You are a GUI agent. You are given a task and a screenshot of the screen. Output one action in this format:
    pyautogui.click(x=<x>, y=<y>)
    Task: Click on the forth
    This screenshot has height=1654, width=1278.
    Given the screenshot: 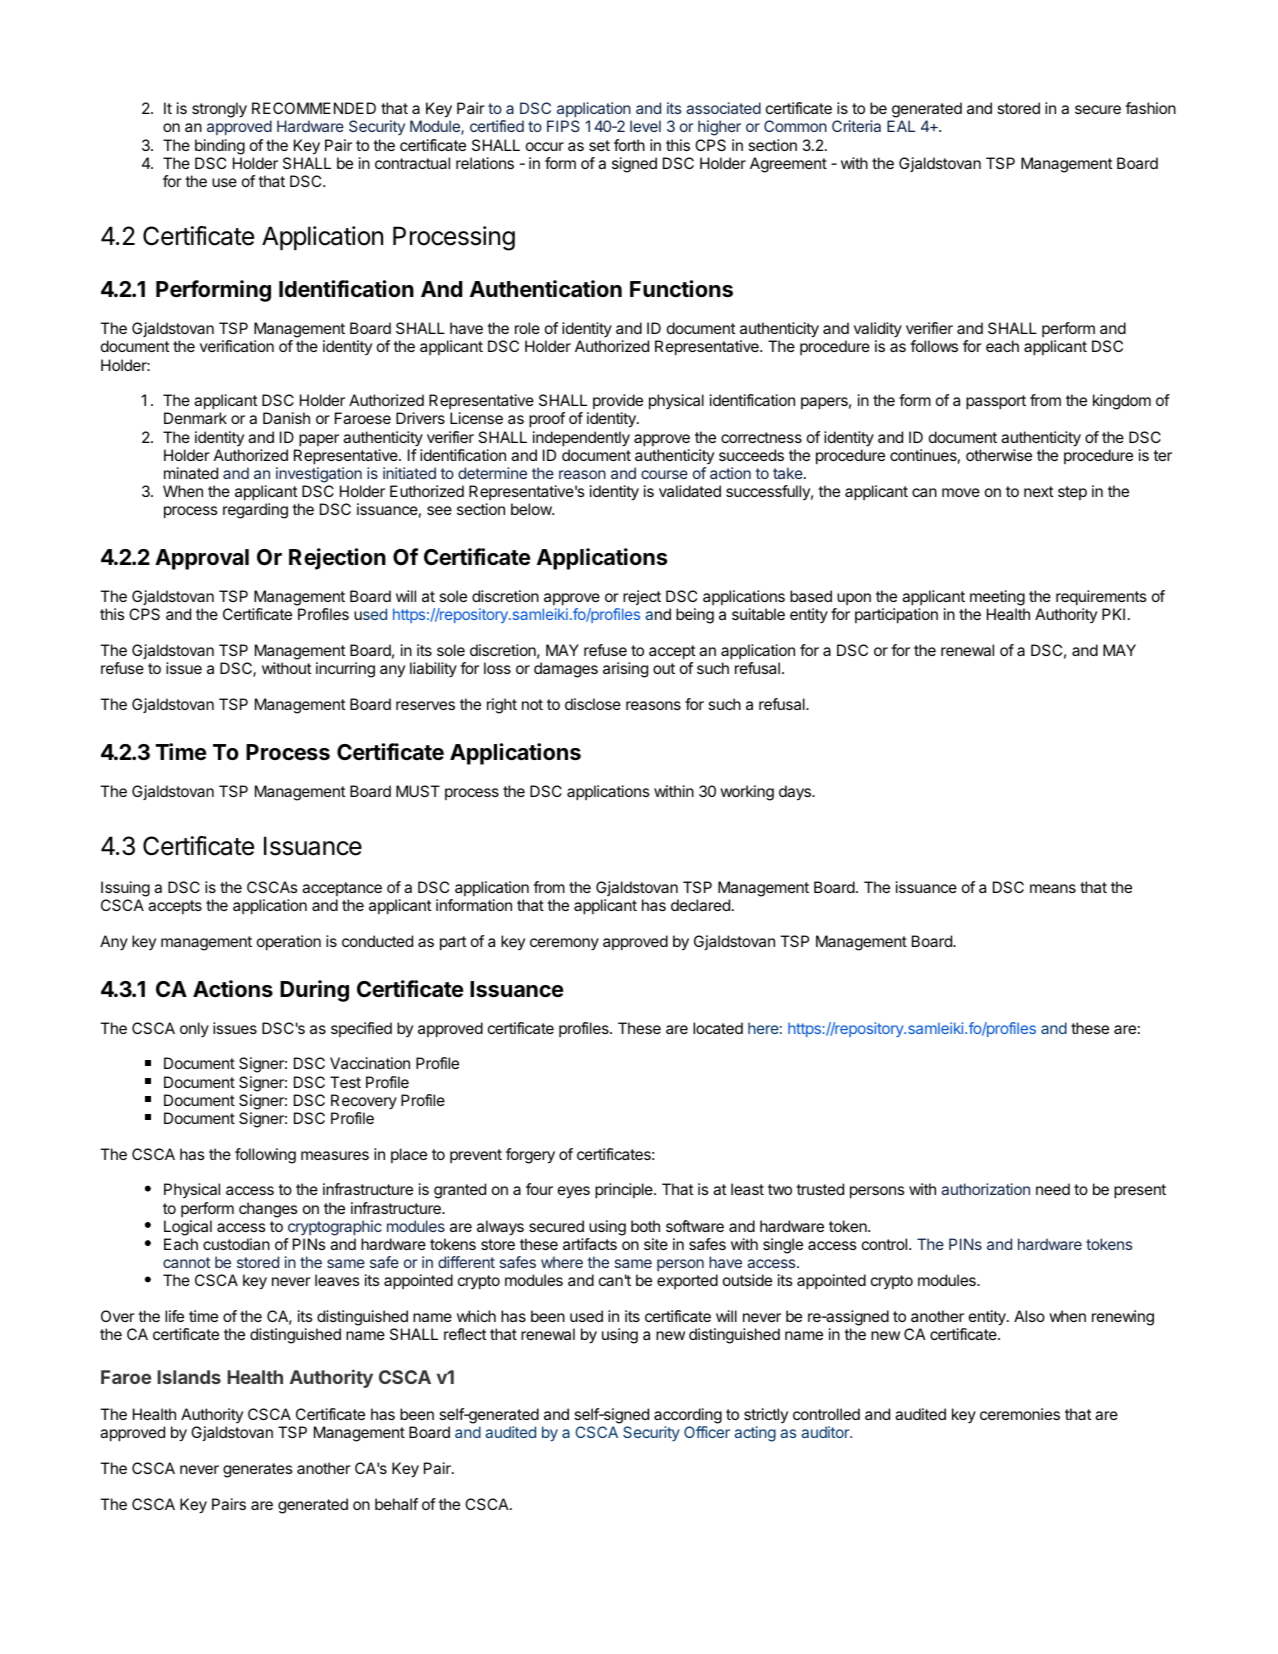 What is the action you would take?
    pyautogui.click(x=629, y=145)
